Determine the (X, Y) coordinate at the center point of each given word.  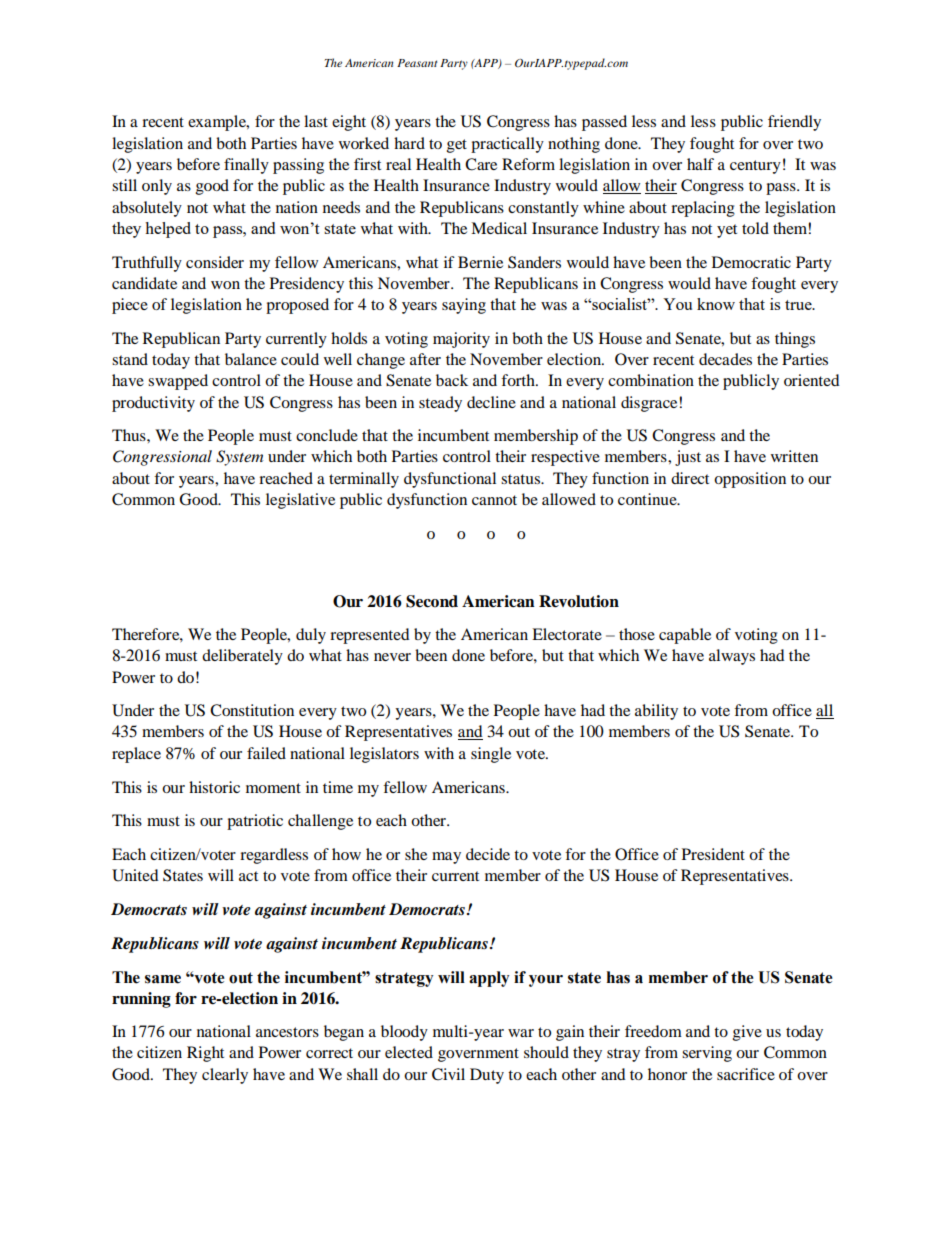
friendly (794, 123)
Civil (448, 1074)
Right (205, 1054)
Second (432, 601)
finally (246, 166)
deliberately (242, 657)
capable (685, 636)
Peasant (417, 63)
